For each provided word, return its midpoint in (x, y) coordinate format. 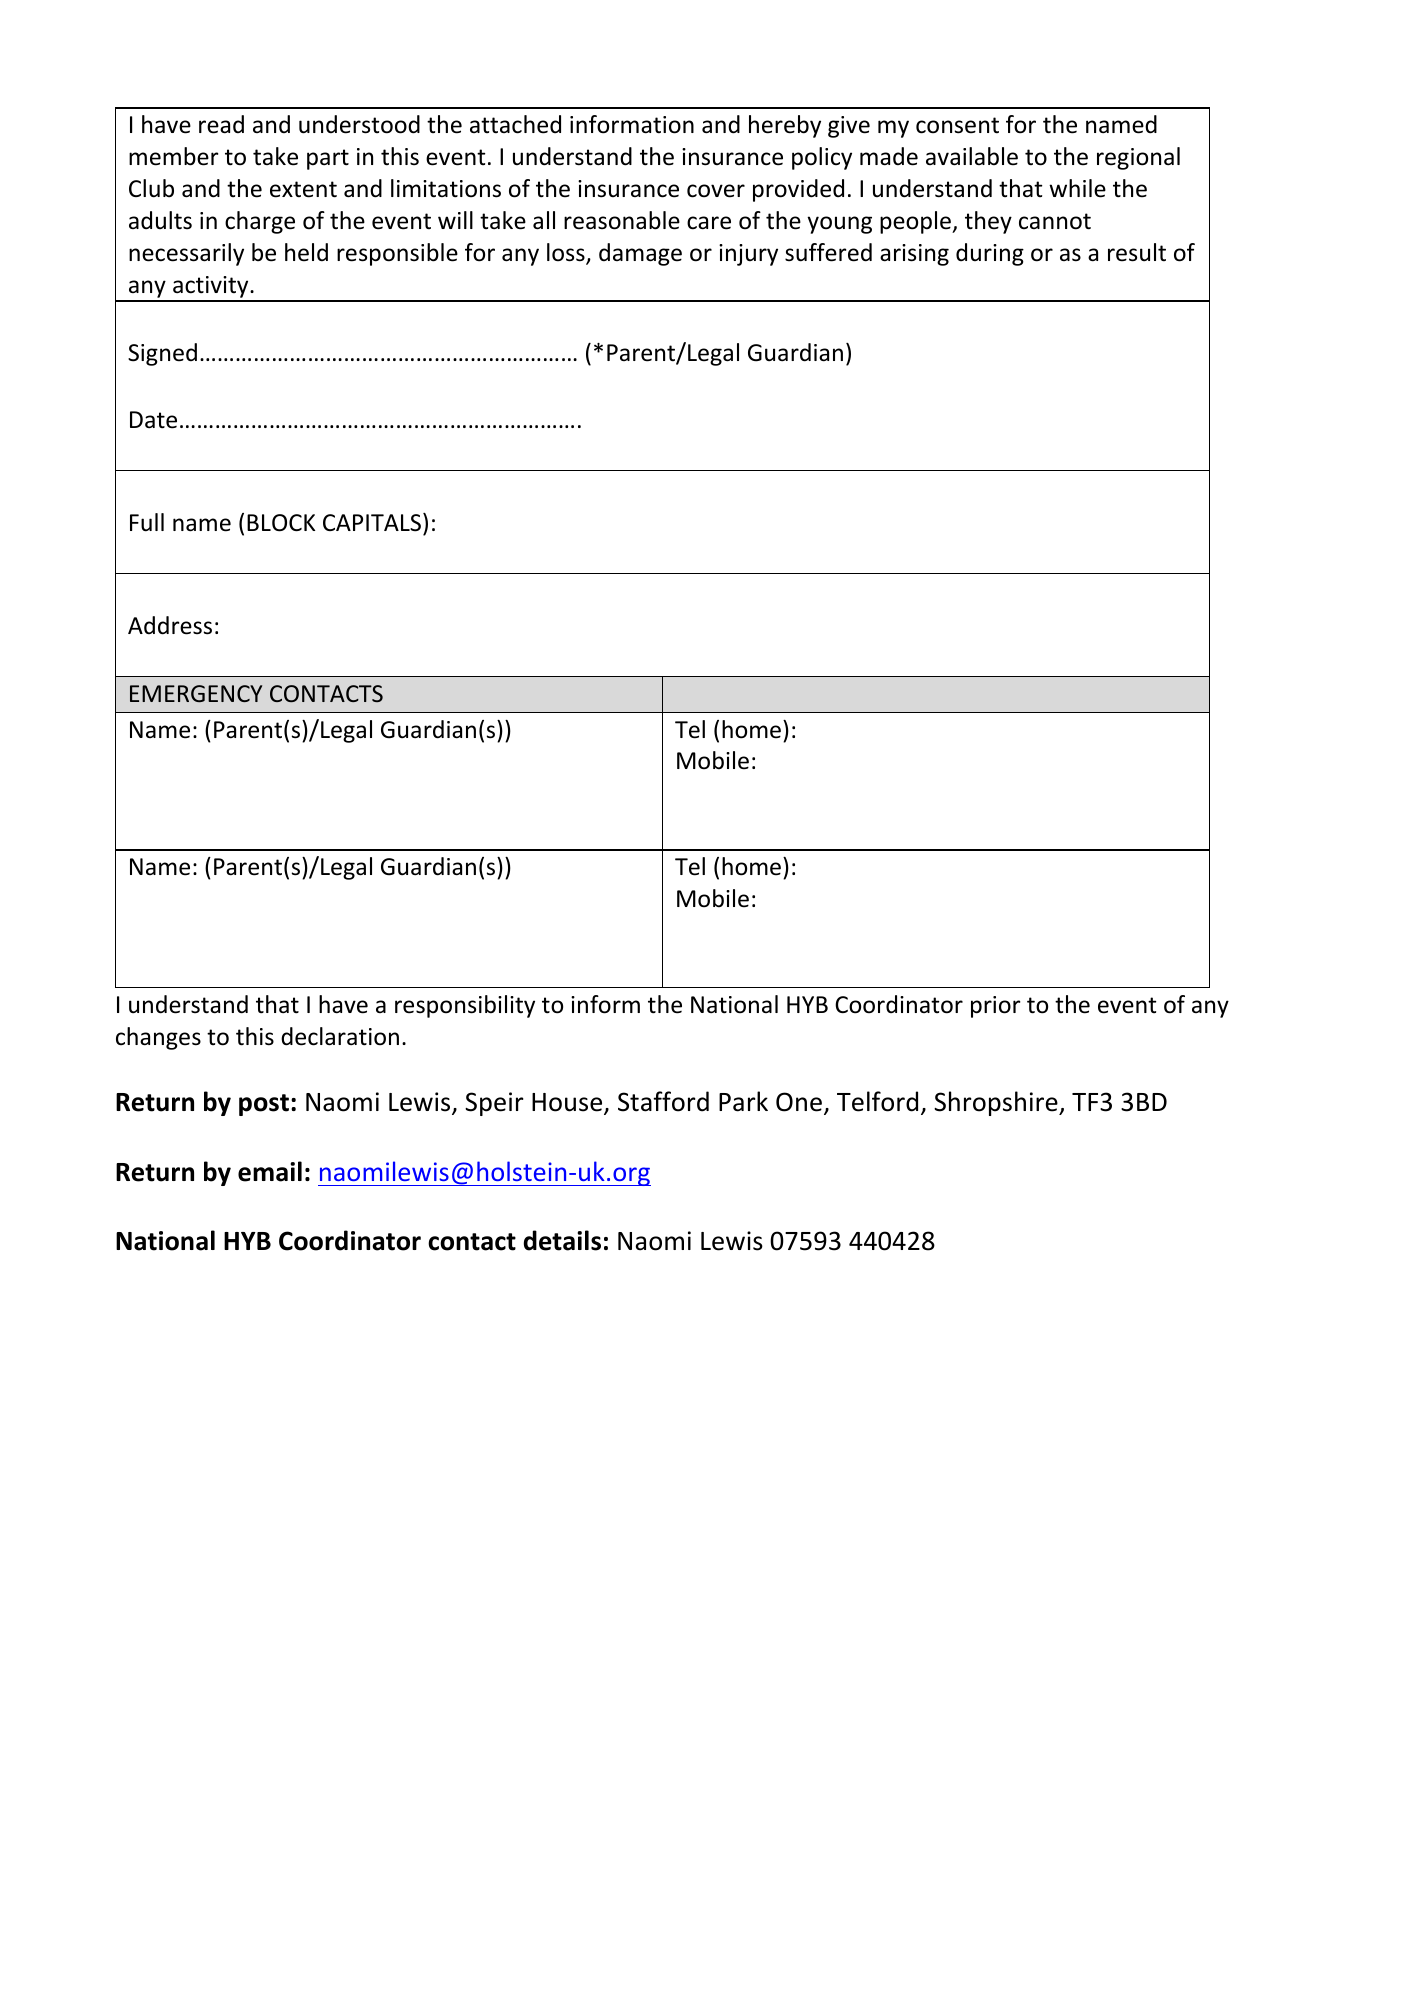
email (270, 1171)
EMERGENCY (196, 693)
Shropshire (997, 1103)
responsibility (465, 1006)
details (562, 1240)
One (799, 1102)
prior (996, 1007)
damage (640, 254)
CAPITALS (373, 522)
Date (153, 420)
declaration (340, 1036)
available (972, 156)
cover (716, 191)
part (328, 159)
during (990, 254)
